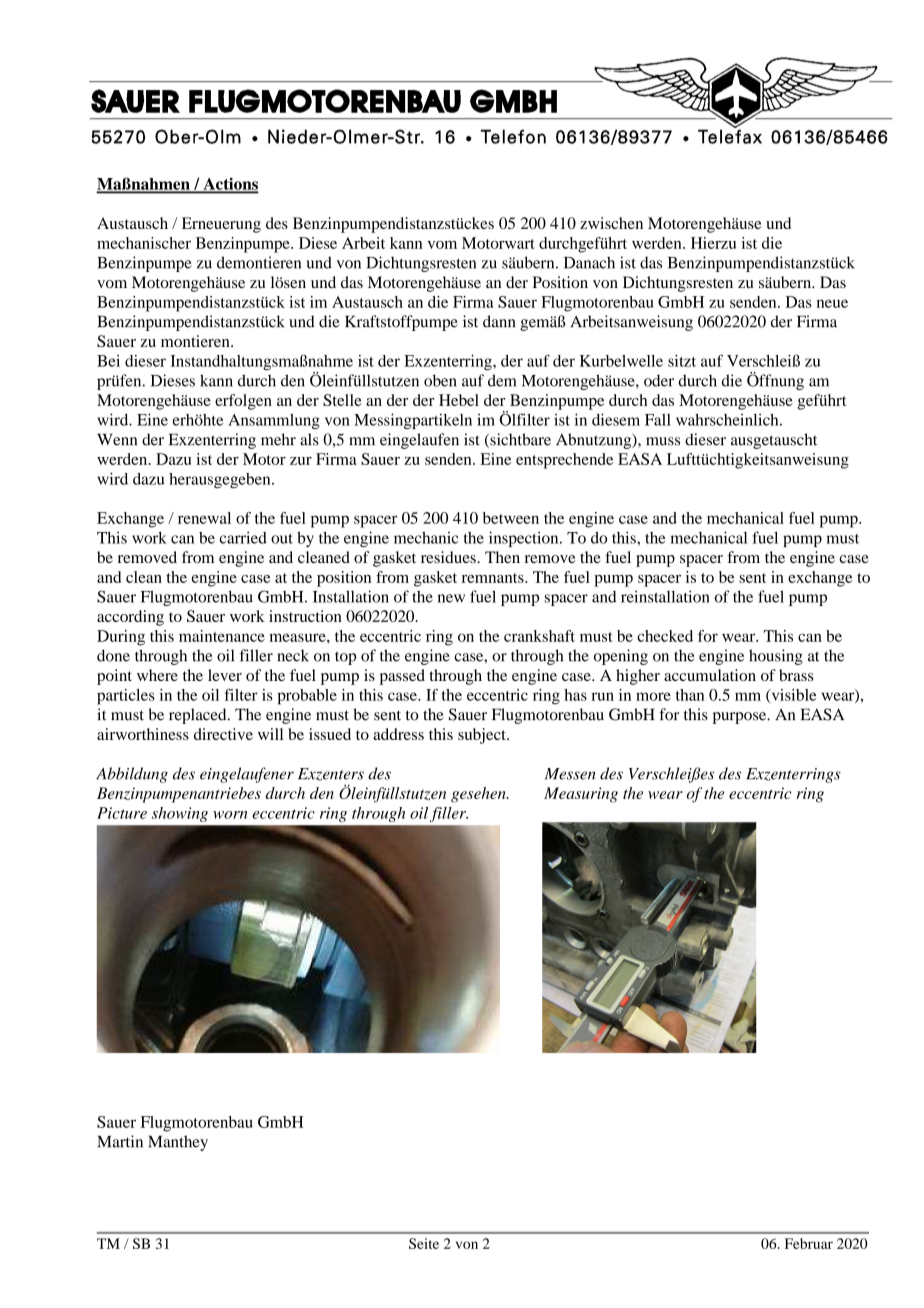  I want to click on worn, so click(230, 815).
